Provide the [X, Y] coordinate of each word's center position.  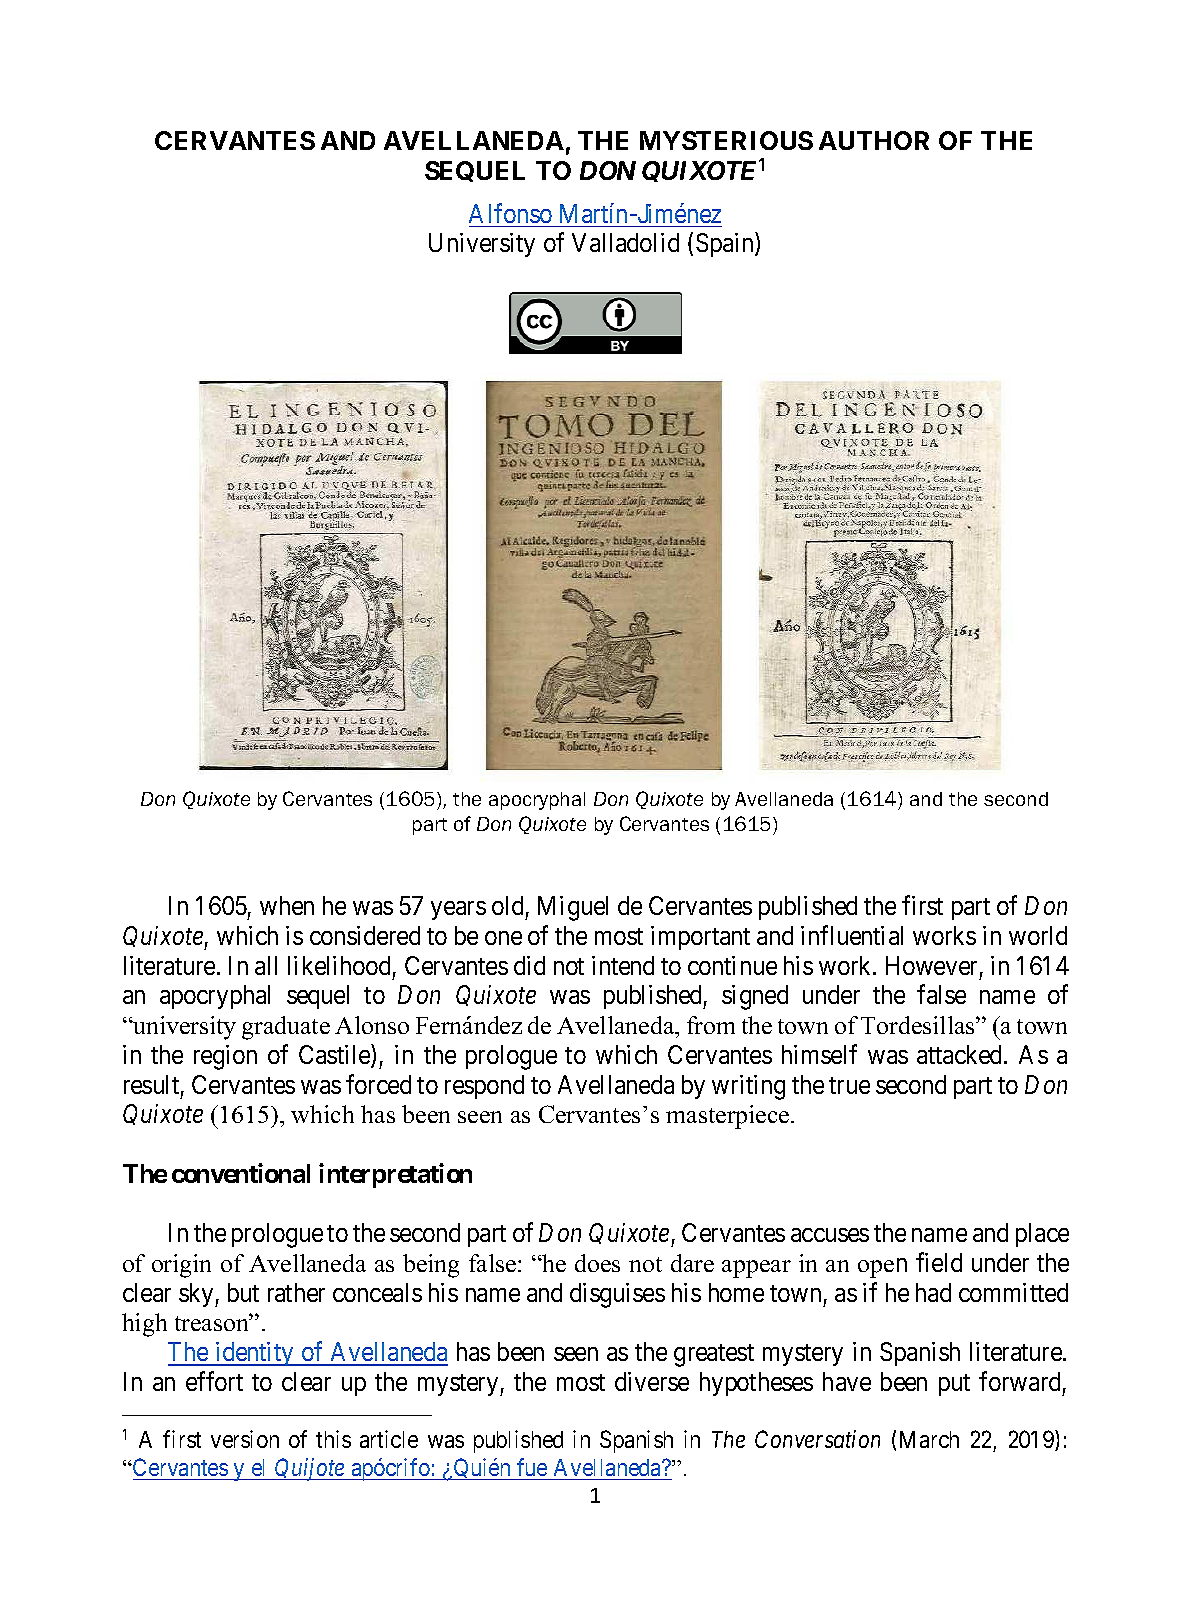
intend [623, 965]
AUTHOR [874, 140]
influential [852, 935]
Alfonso [510, 213]
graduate [286, 1028]
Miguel [573, 908]
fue [532, 1467]
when [287, 905]
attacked [961, 1054]
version [245, 1439]
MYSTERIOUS [726, 140]
